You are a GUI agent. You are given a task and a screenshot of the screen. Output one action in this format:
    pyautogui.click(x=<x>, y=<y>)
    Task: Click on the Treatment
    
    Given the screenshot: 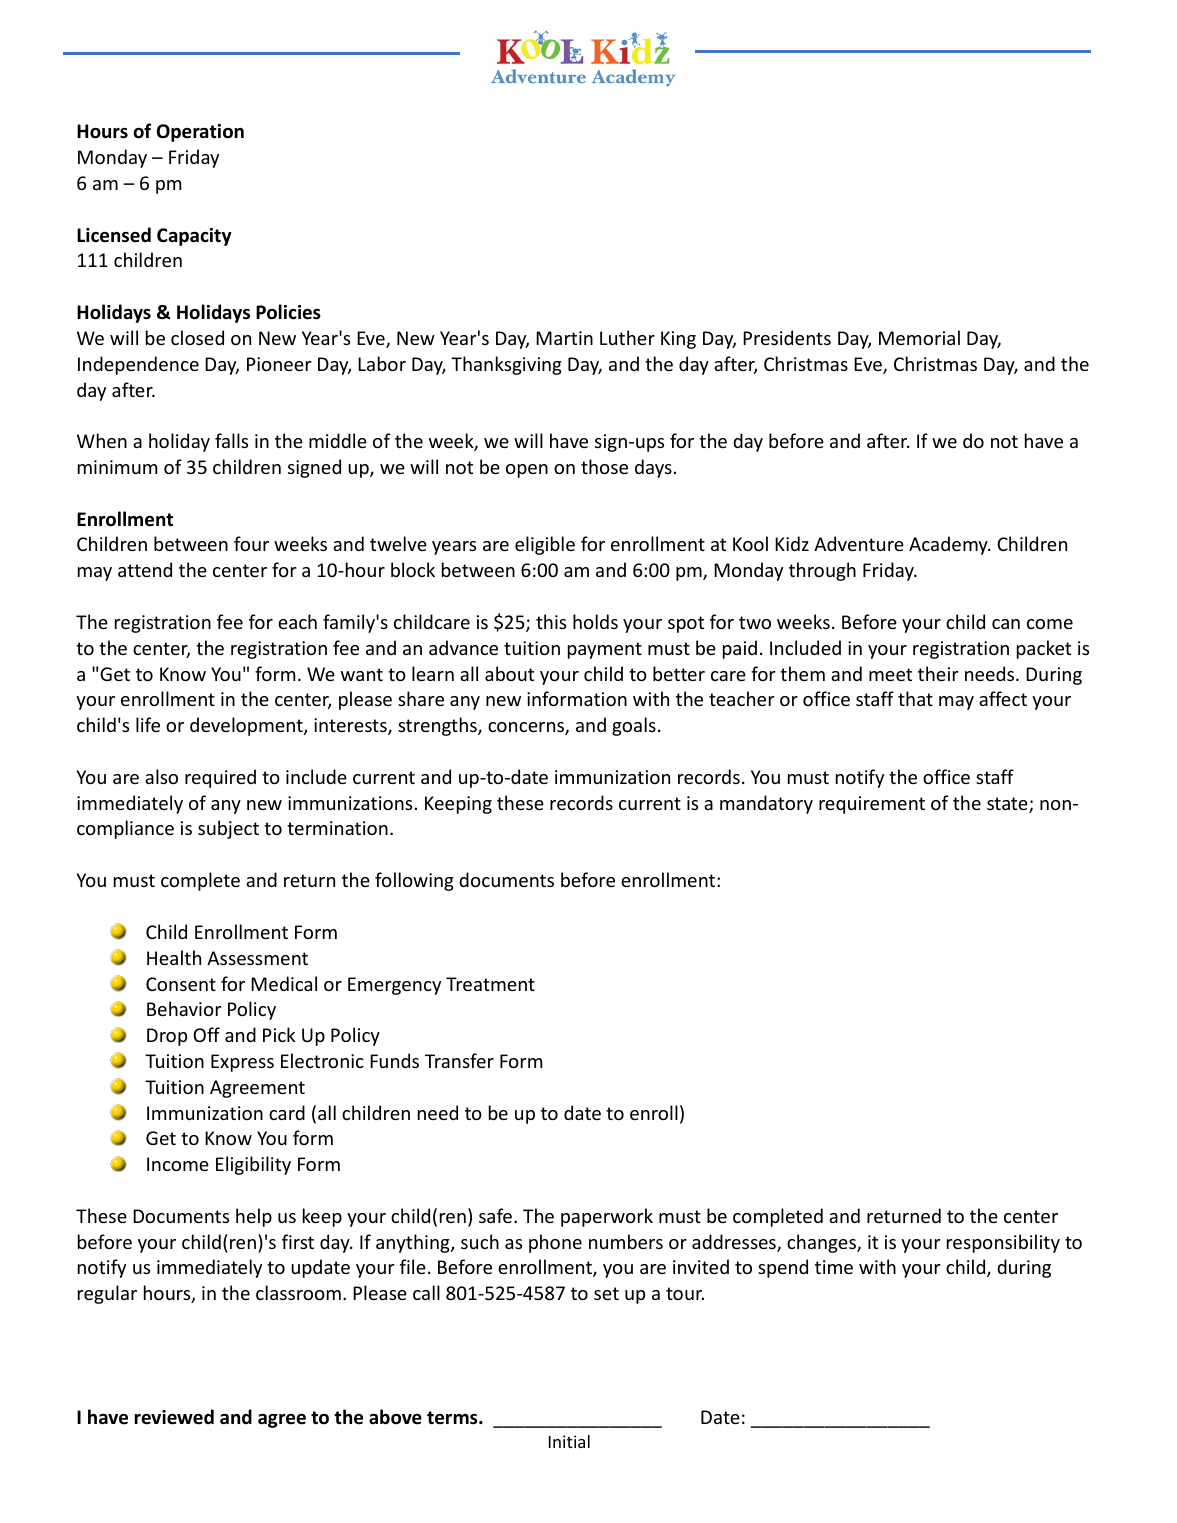 What is the action you would take?
    pyautogui.click(x=490, y=984)
